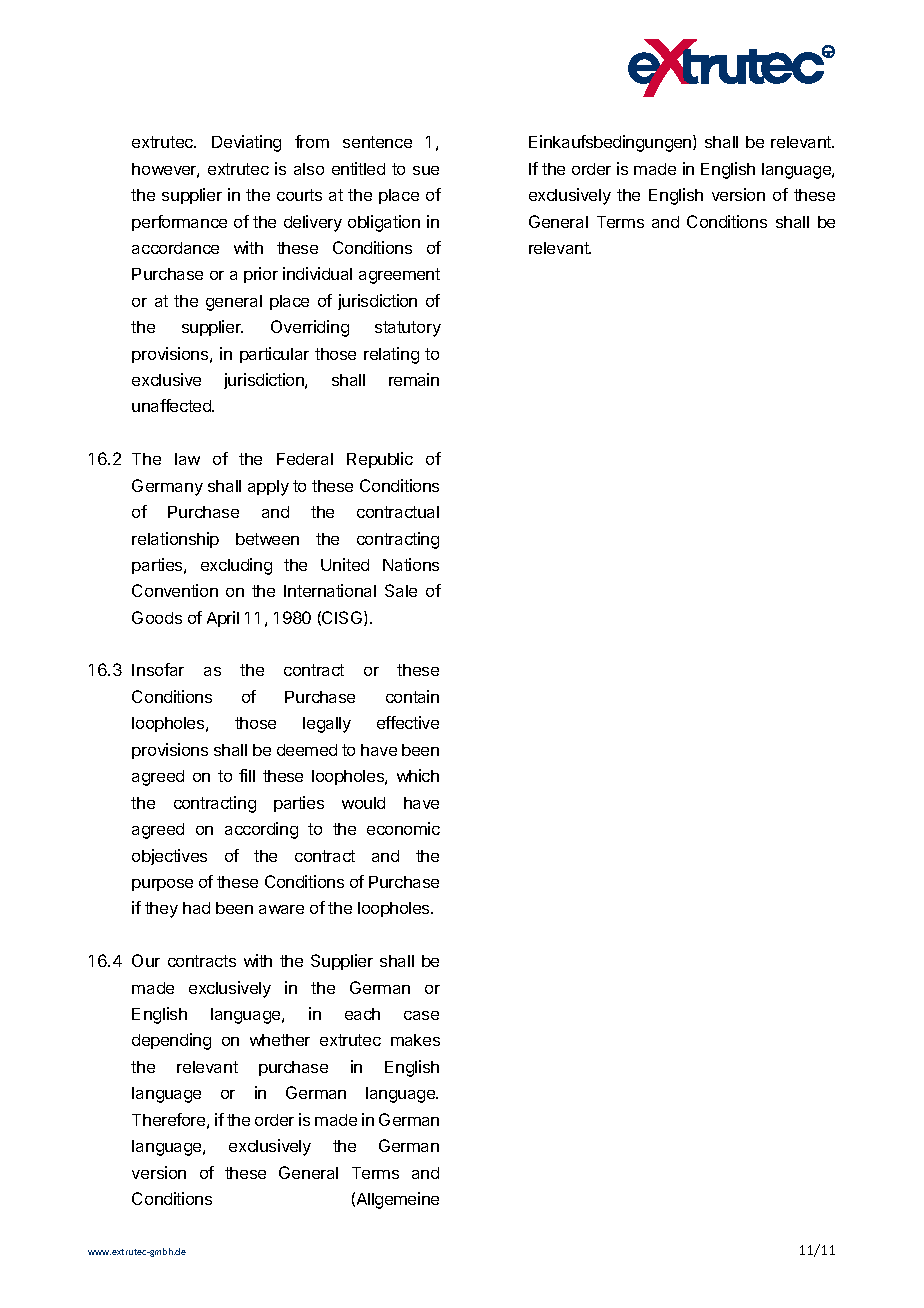 The width and height of the screenshot is (924, 1308). What do you see at coordinates (169, 857) in the screenshot?
I see `objectives` at bounding box center [169, 857].
